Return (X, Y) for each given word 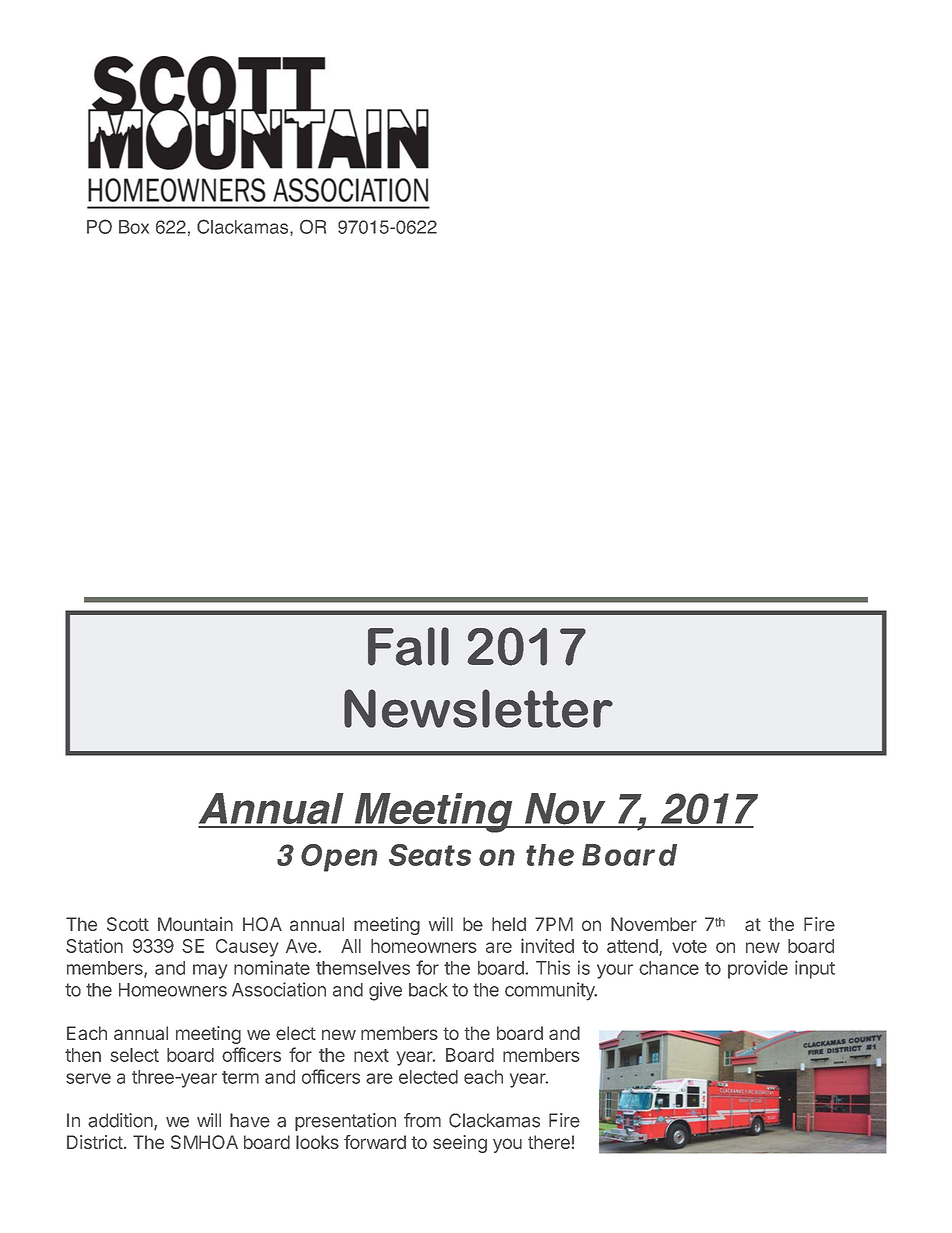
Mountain (195, 924)
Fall (408, 646)
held (509, 924)
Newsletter (478, 708)
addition (121, 1121)
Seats (430, 855)
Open (339, 858)
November (654, 924)
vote (689, 946)
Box (134, 227)
